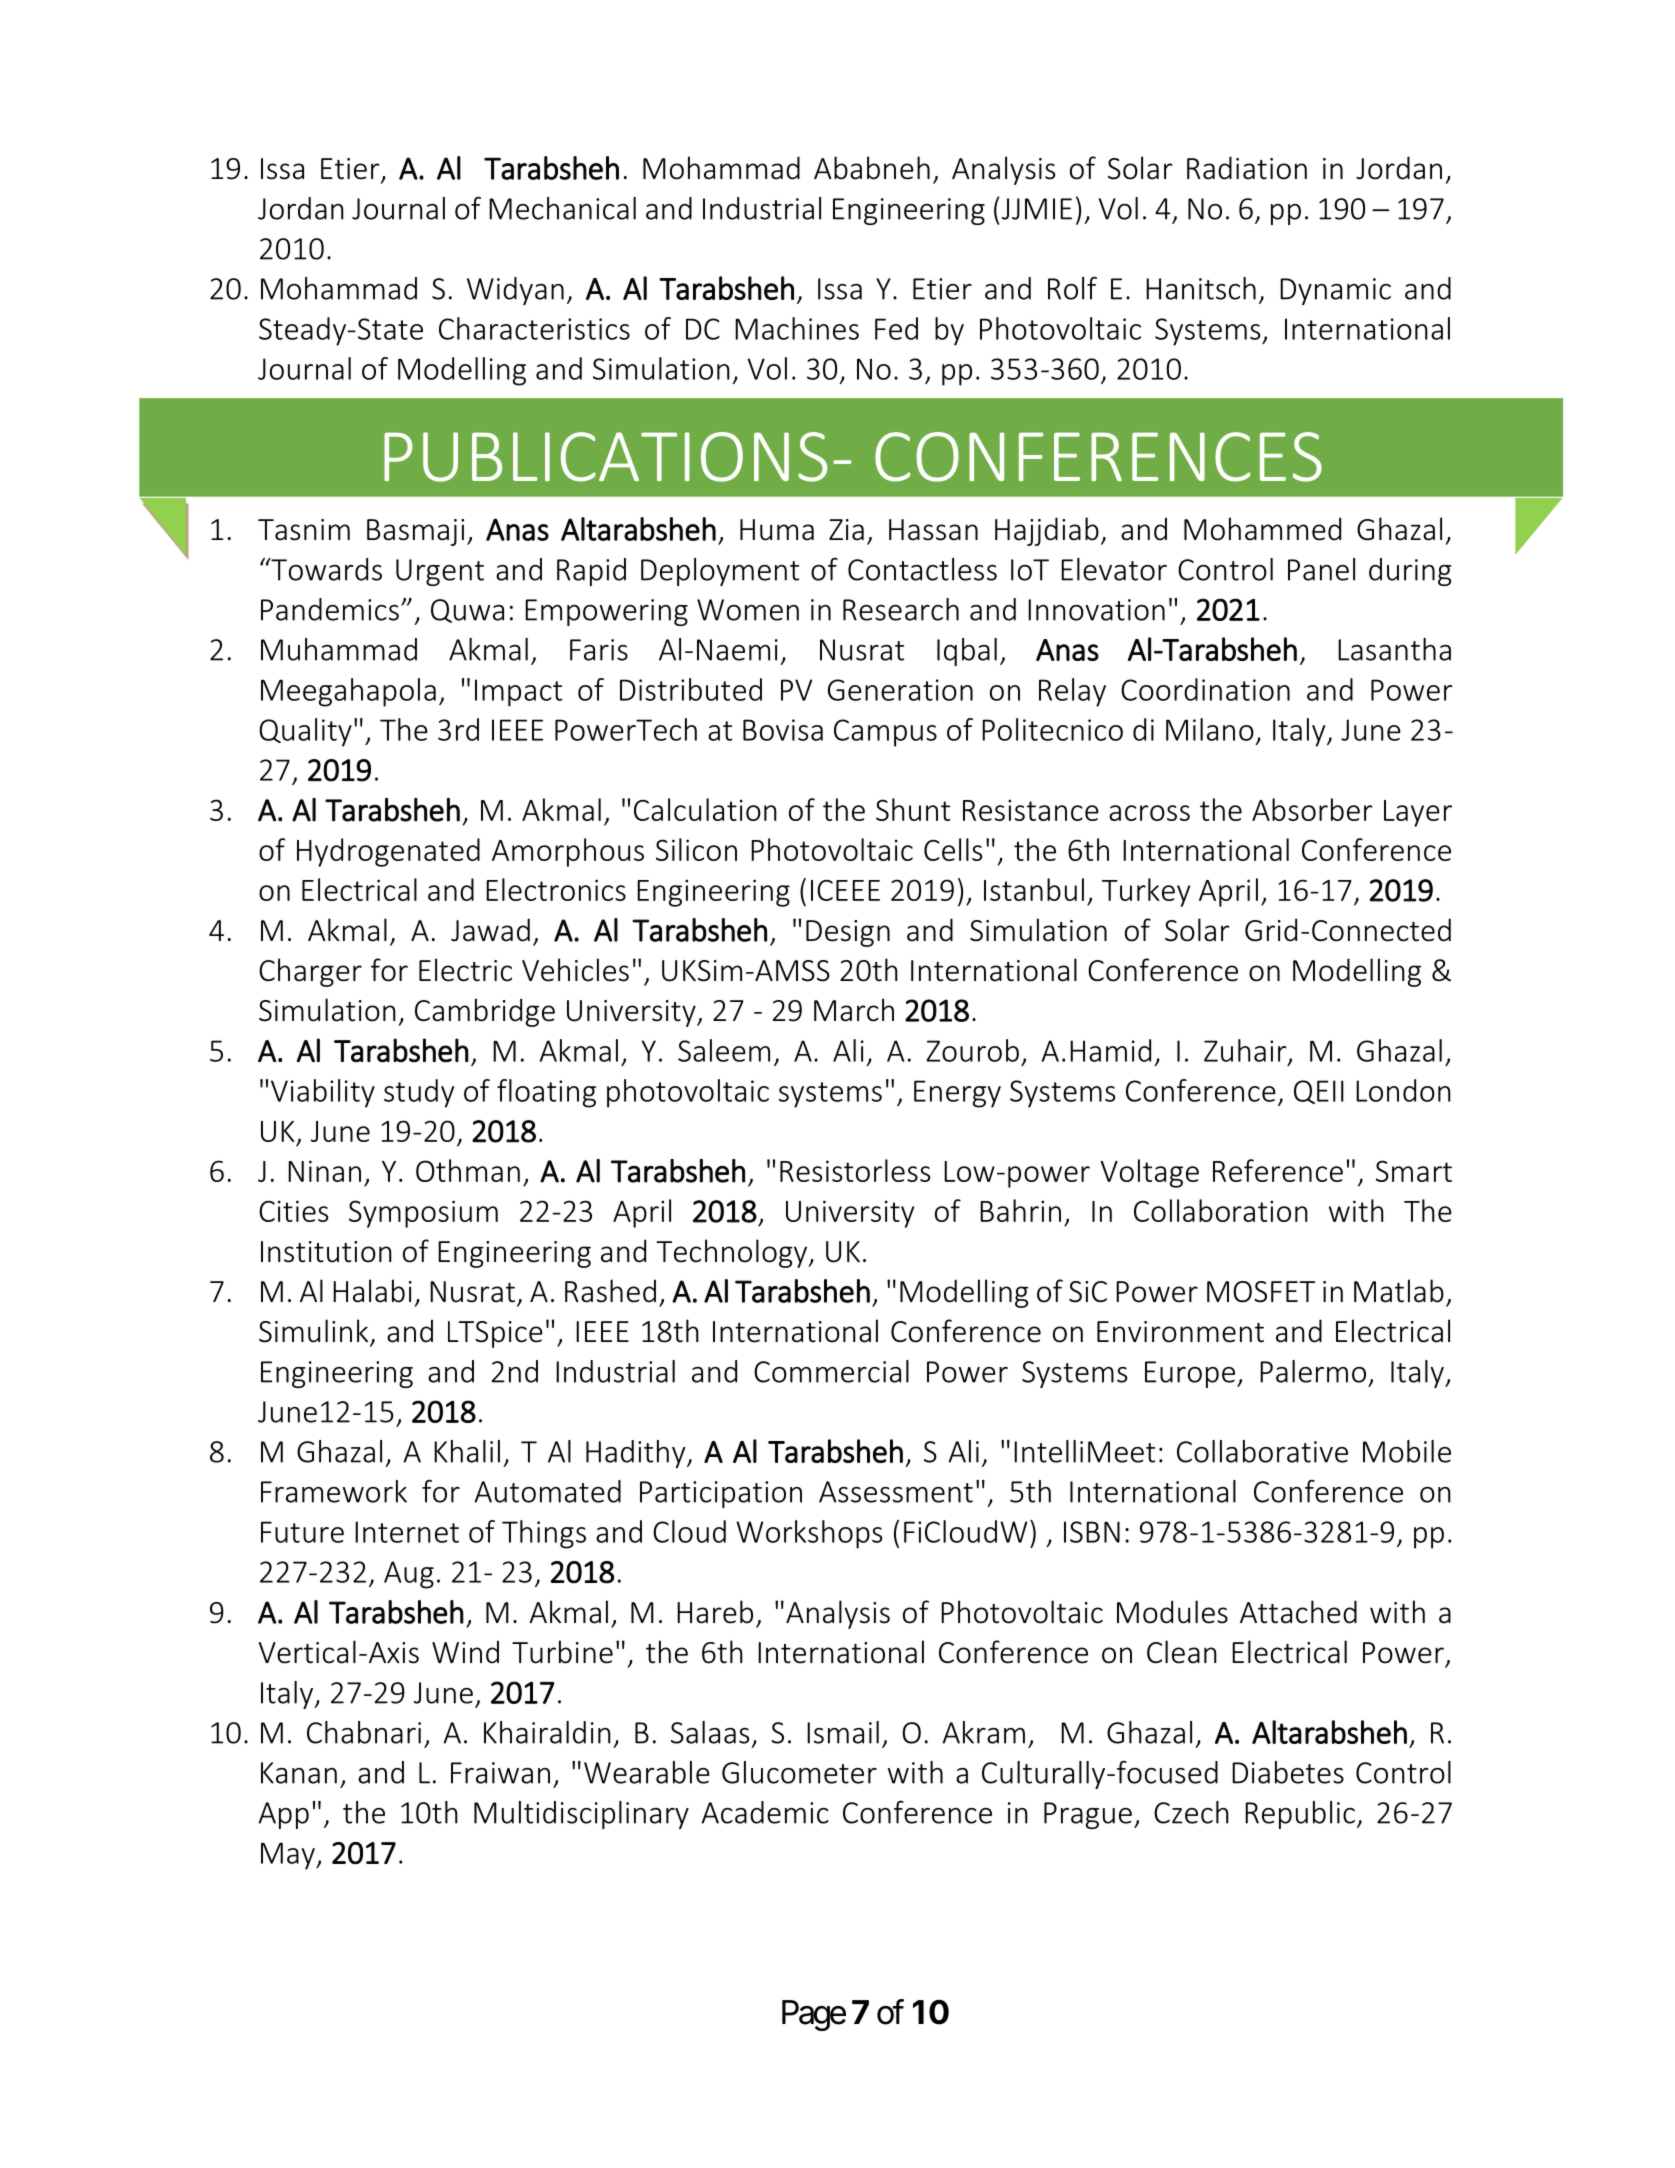  Describe the element at coordinates (901, 609) in the screenshot. I see `Research` at that location.
